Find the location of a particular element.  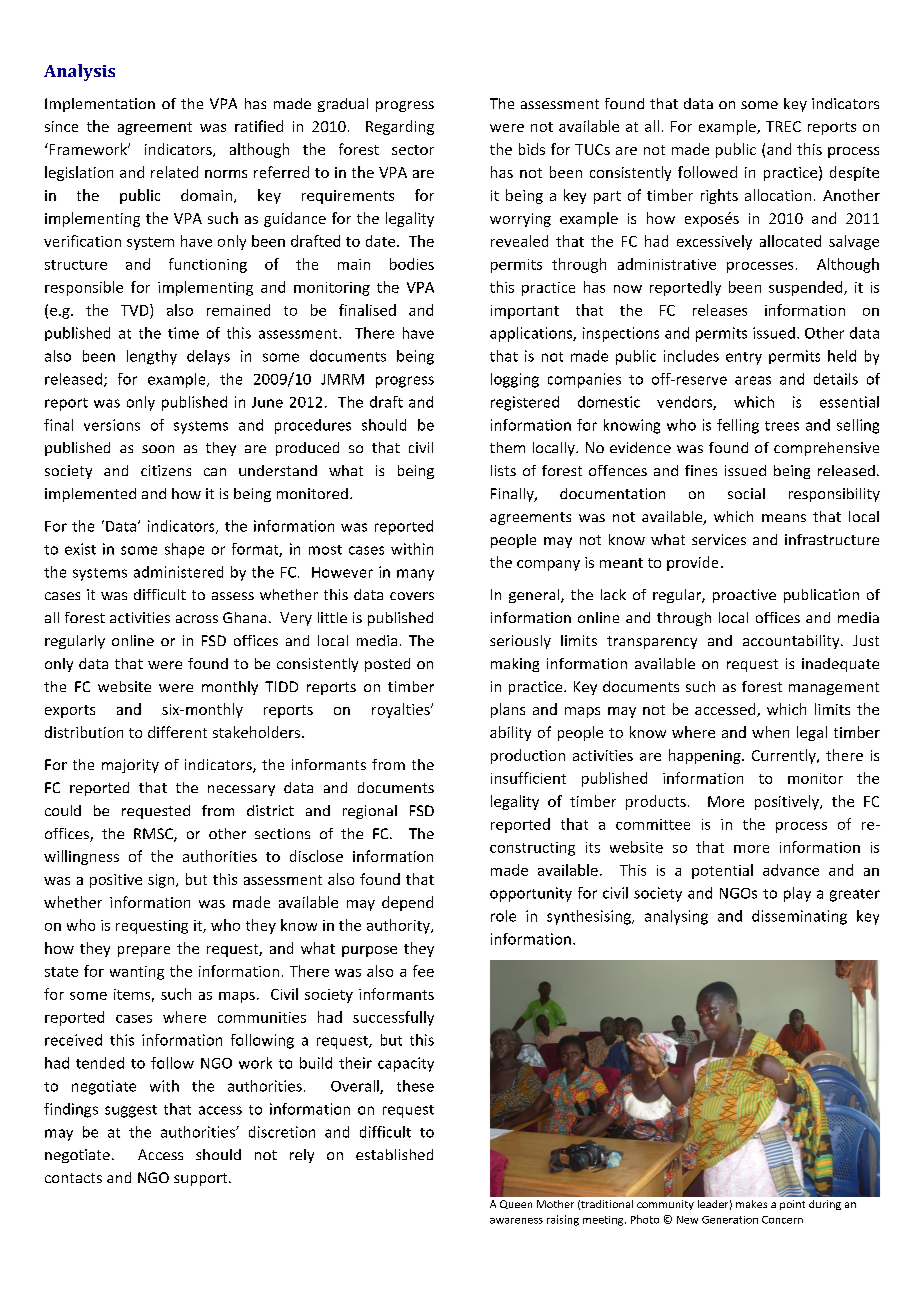

Regarding is located at coordinates (400, 127).
